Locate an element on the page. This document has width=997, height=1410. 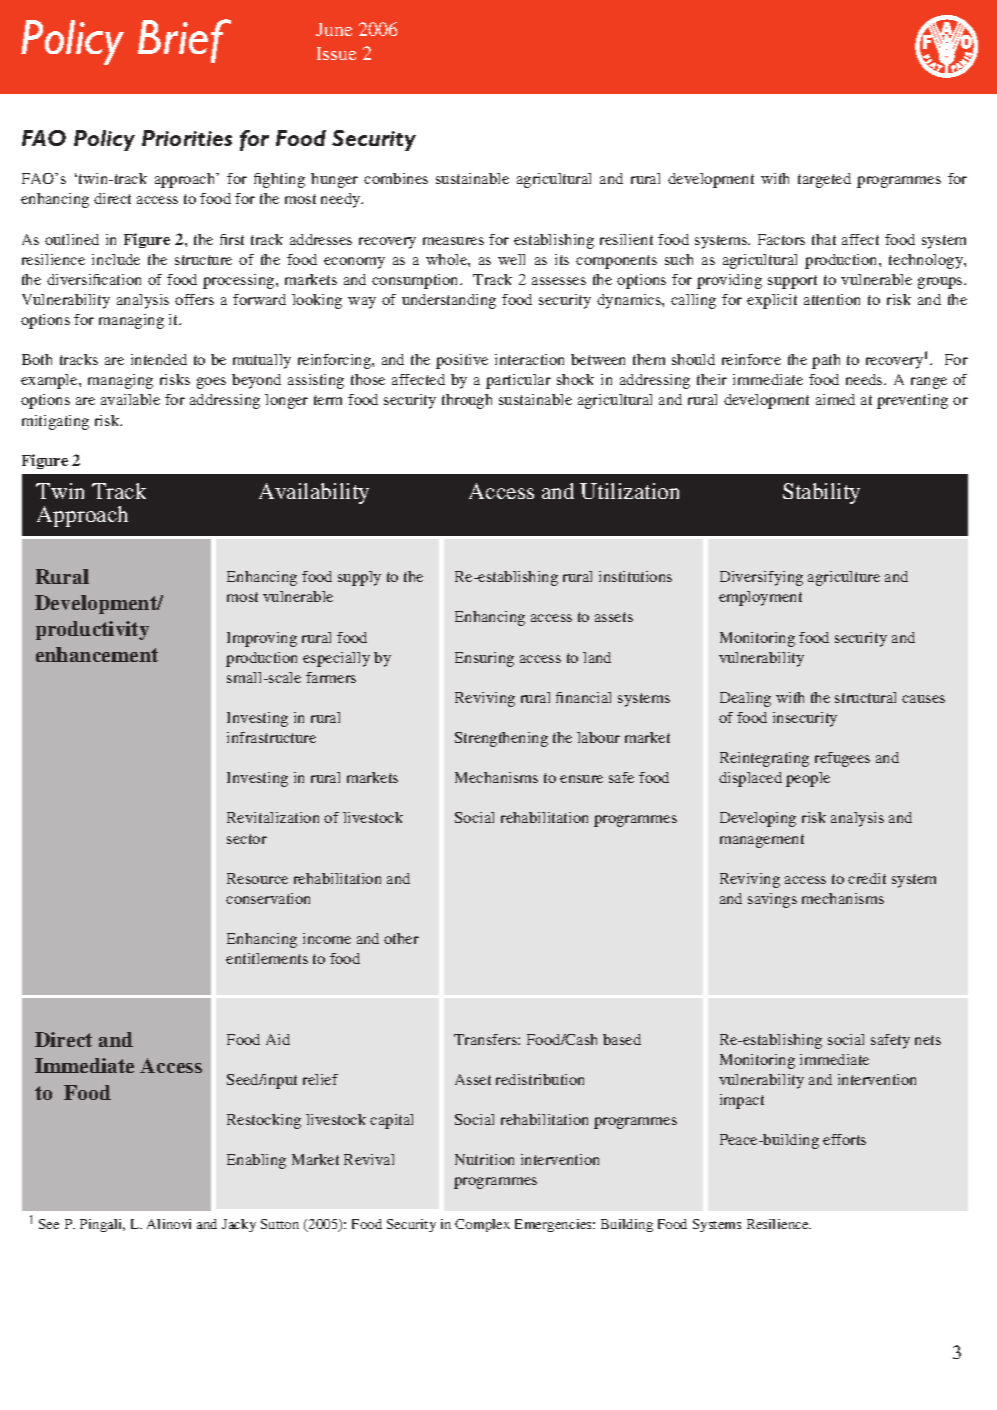
productivity is located at coordinates (92, 630).
